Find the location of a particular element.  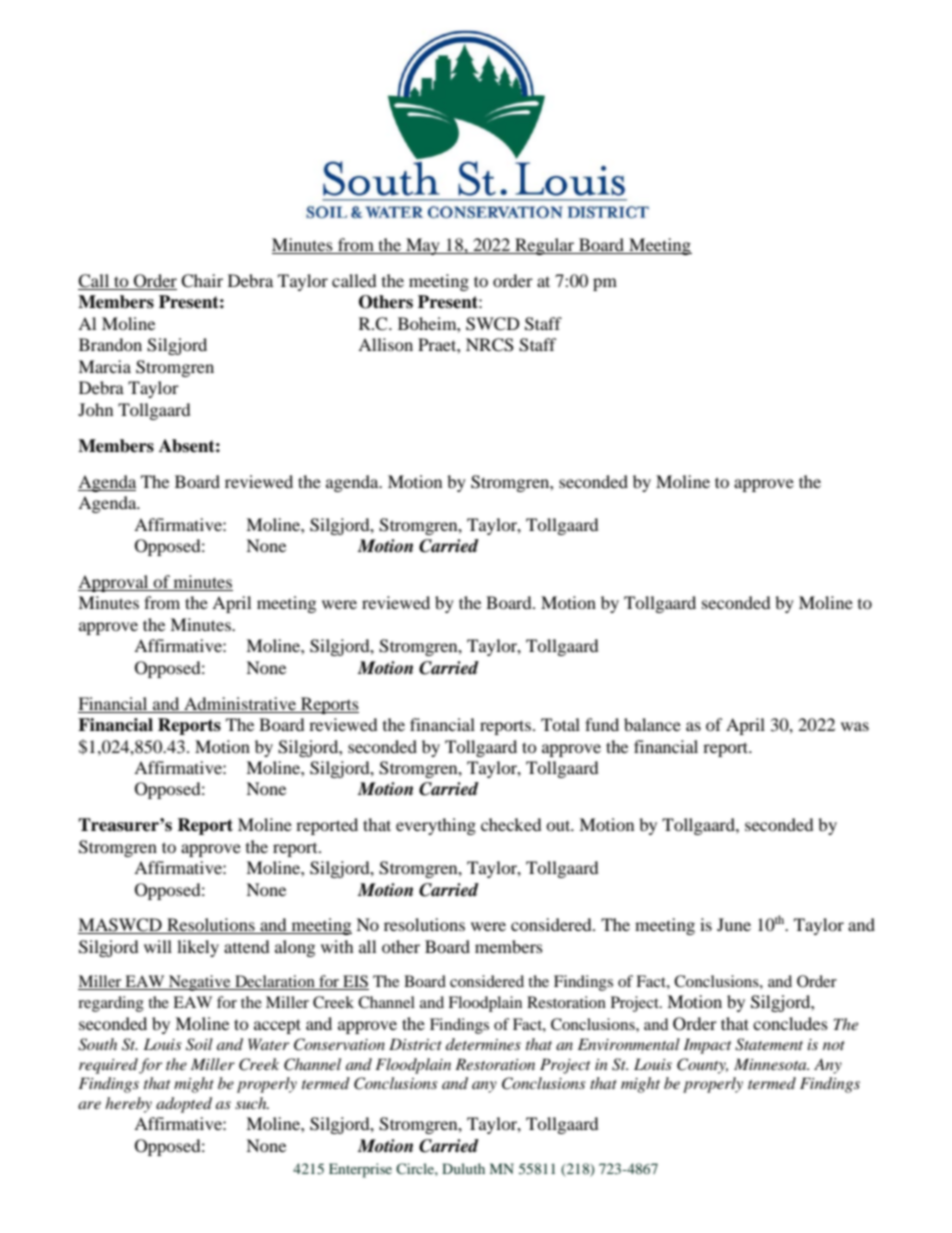

John is located at coordinates (95, 409).
